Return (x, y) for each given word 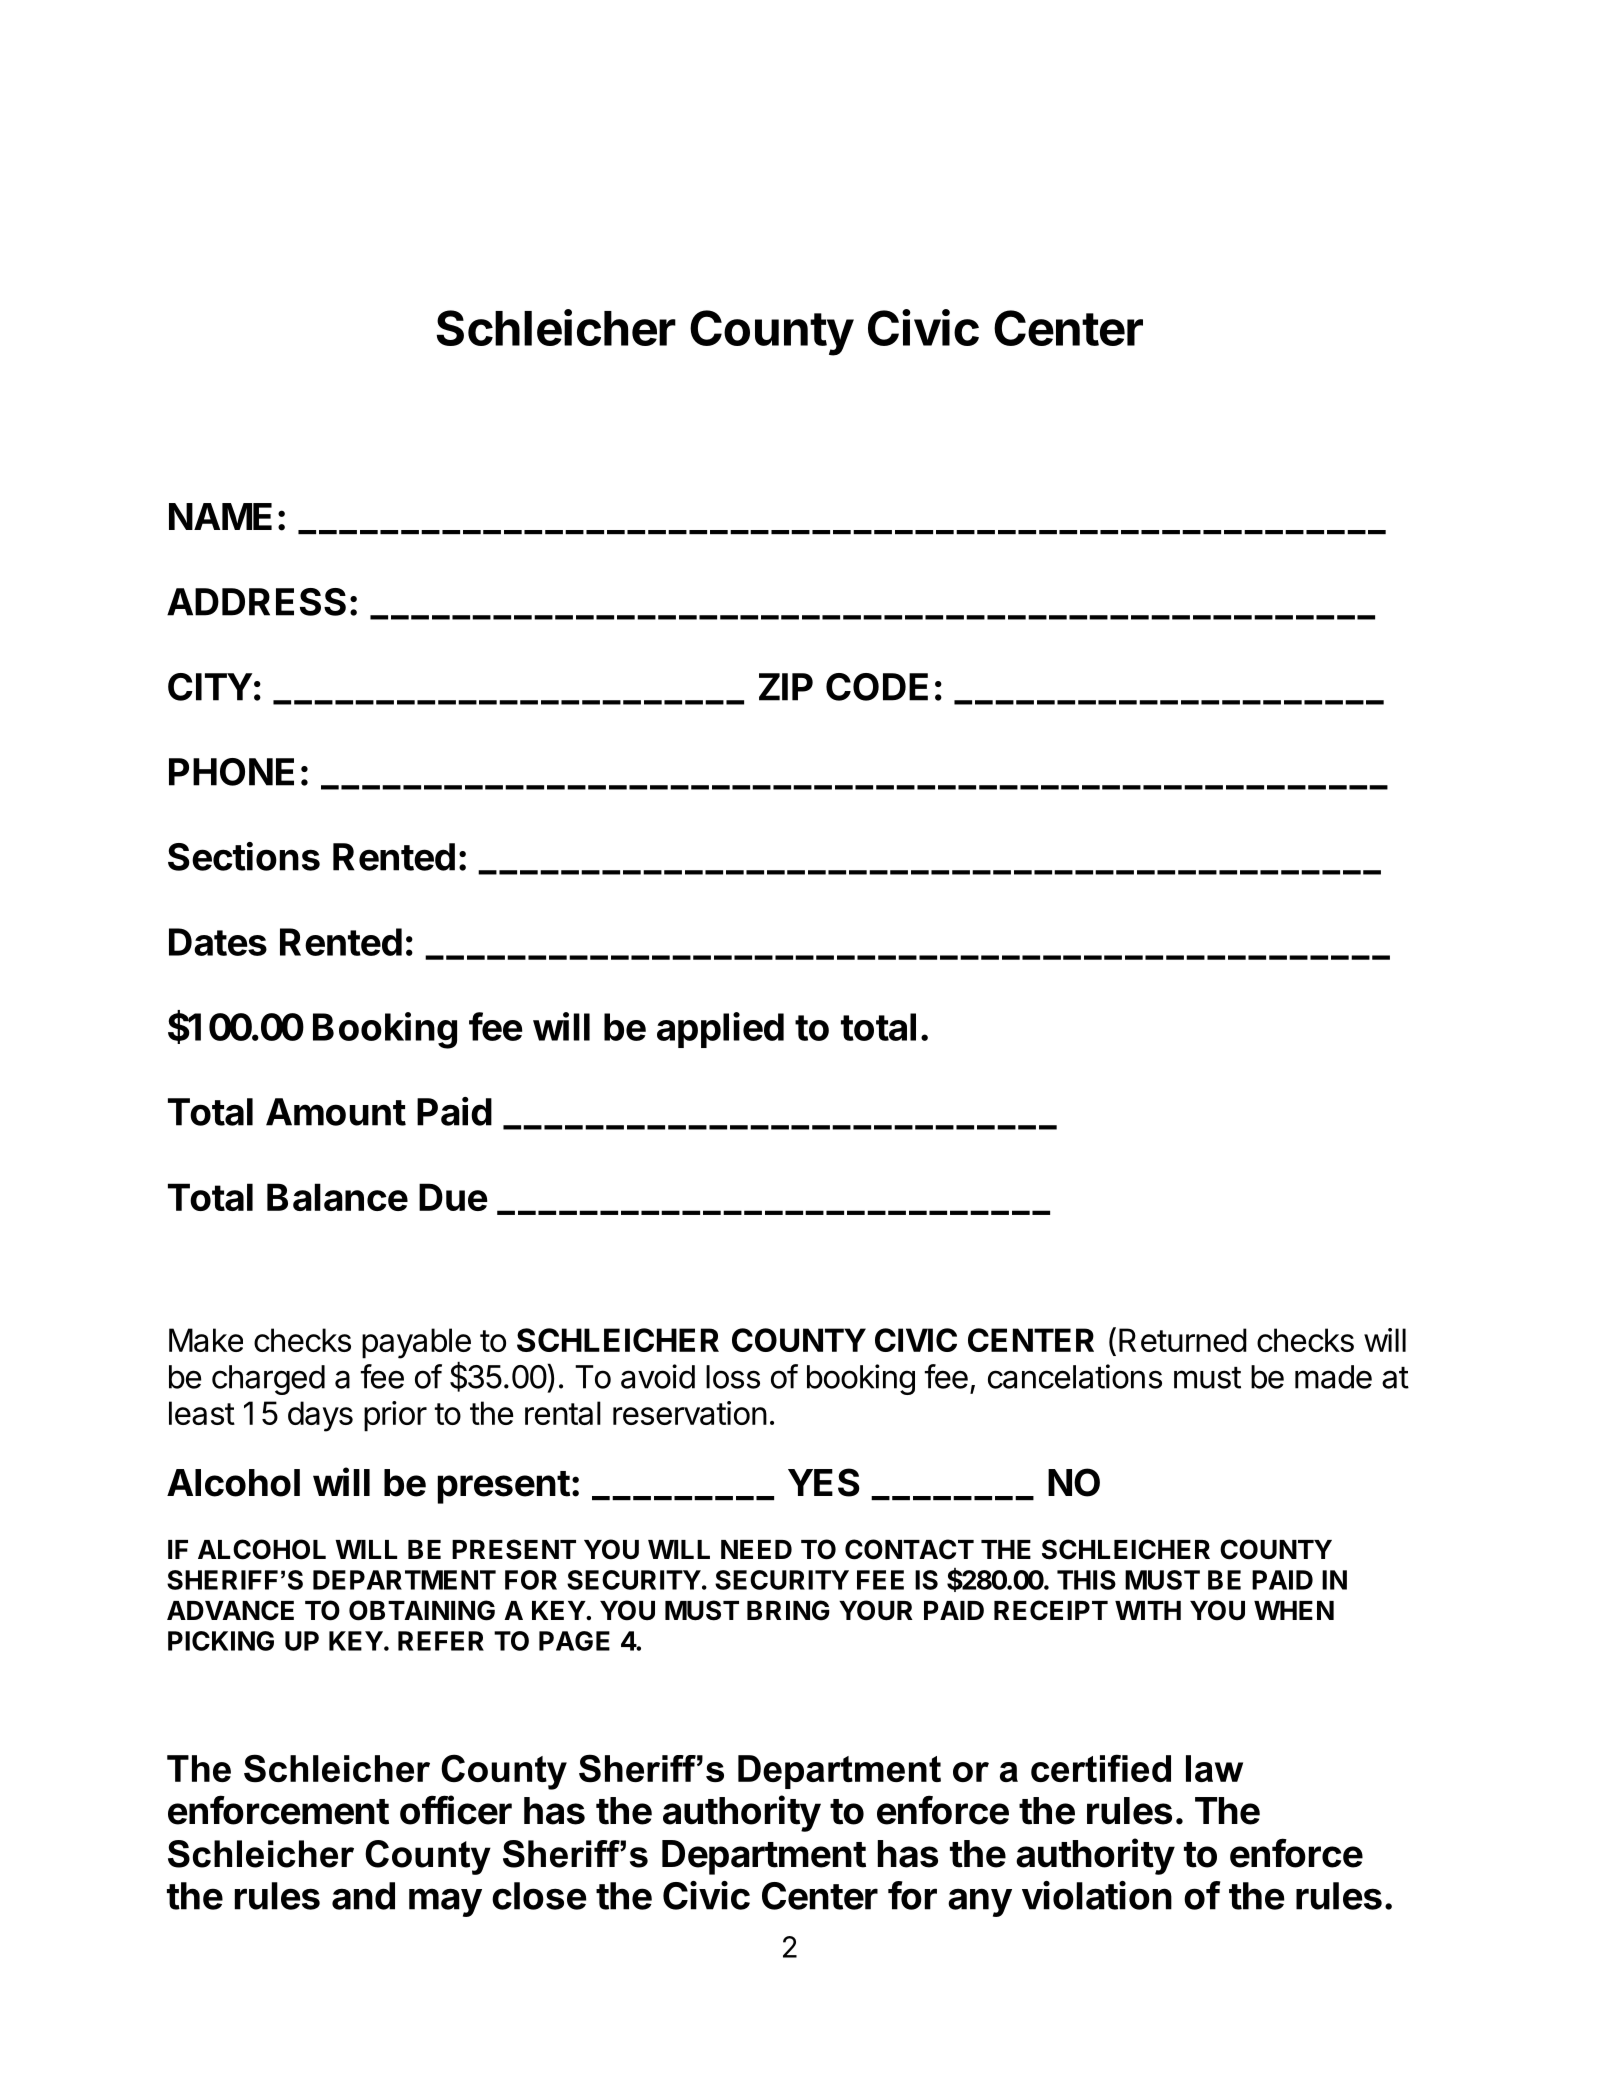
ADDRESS (256, 602)
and (363, 1896)
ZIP (786, 687)
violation (1097, 1895)
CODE (877, 687)
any (980, 1902)
